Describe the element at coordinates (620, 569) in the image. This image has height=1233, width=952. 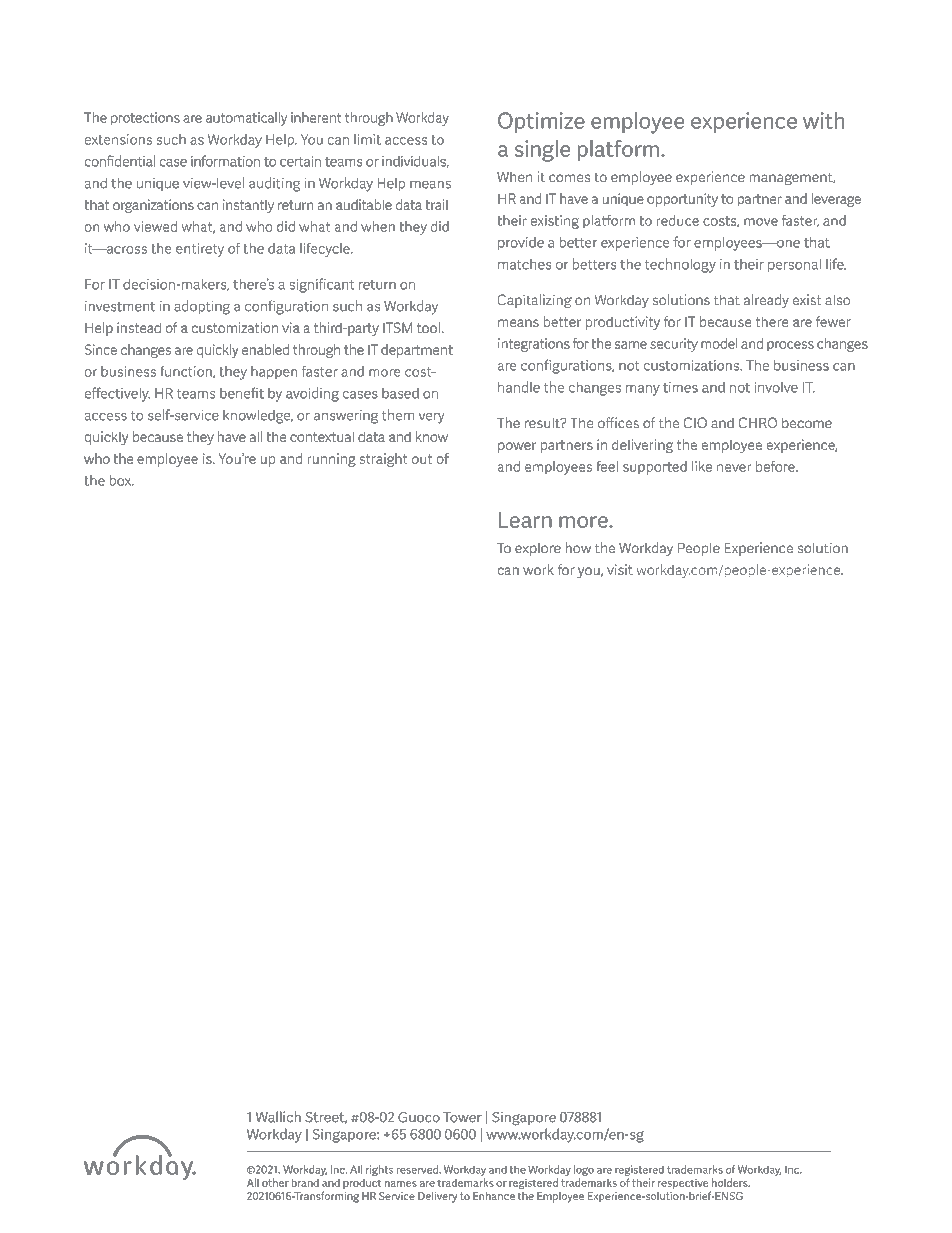
I see `visit` at that location.
